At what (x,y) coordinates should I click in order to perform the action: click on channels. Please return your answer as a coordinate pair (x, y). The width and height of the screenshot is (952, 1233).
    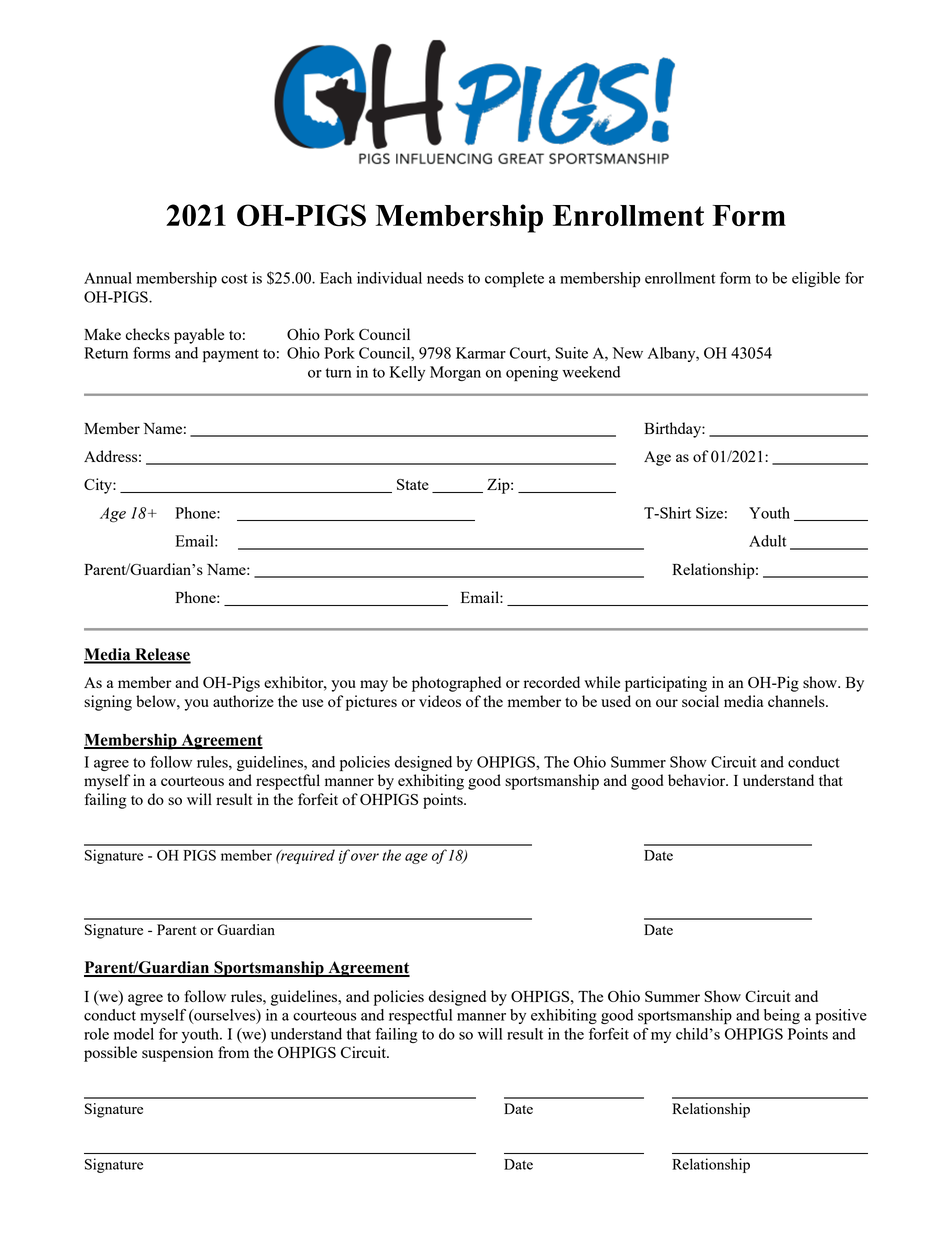
    Looking at the image, I should click on (797, 701).
